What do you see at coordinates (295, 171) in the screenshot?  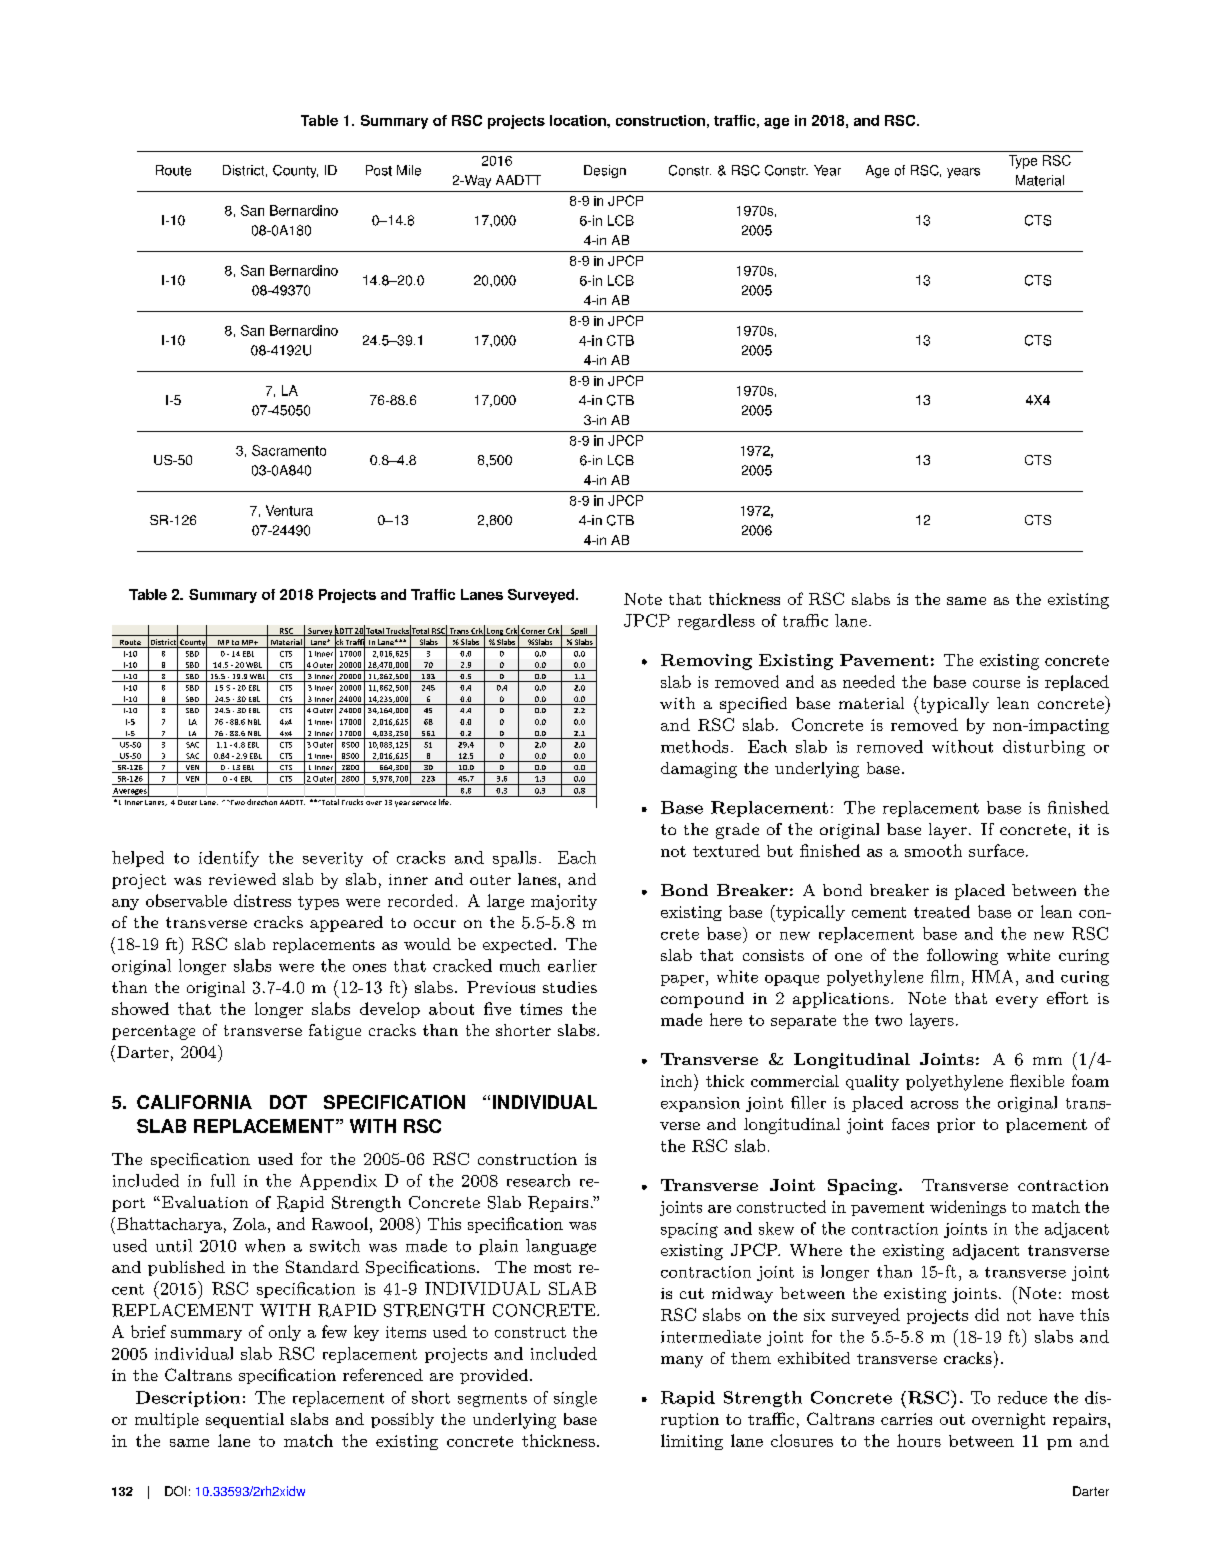 I see `County` at bounding box center [295, 171].
